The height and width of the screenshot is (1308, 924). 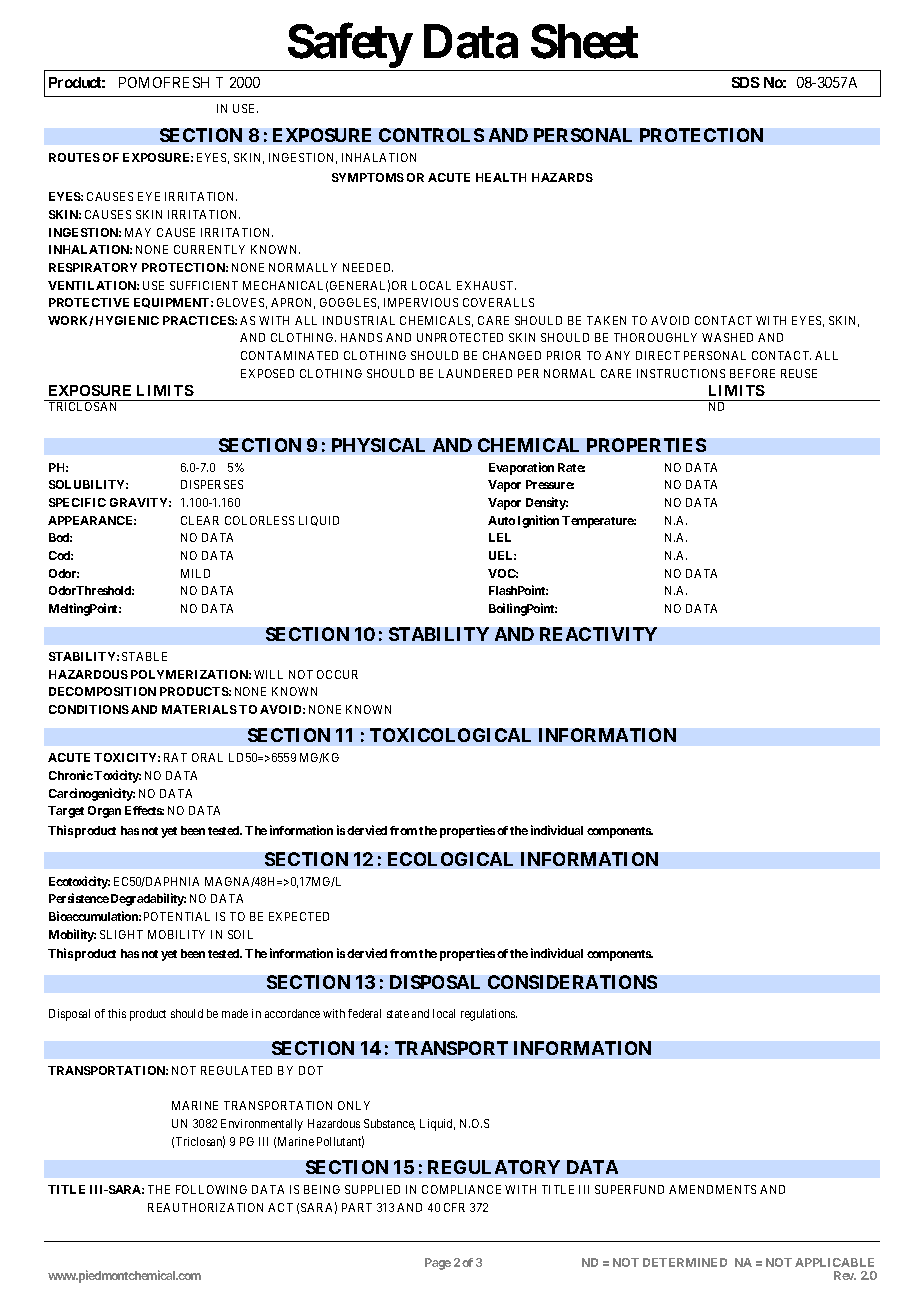 What do you see at coordinates (438, 1264) in the screenshot?
I see `Page` at bounding box center [438, 1264].
